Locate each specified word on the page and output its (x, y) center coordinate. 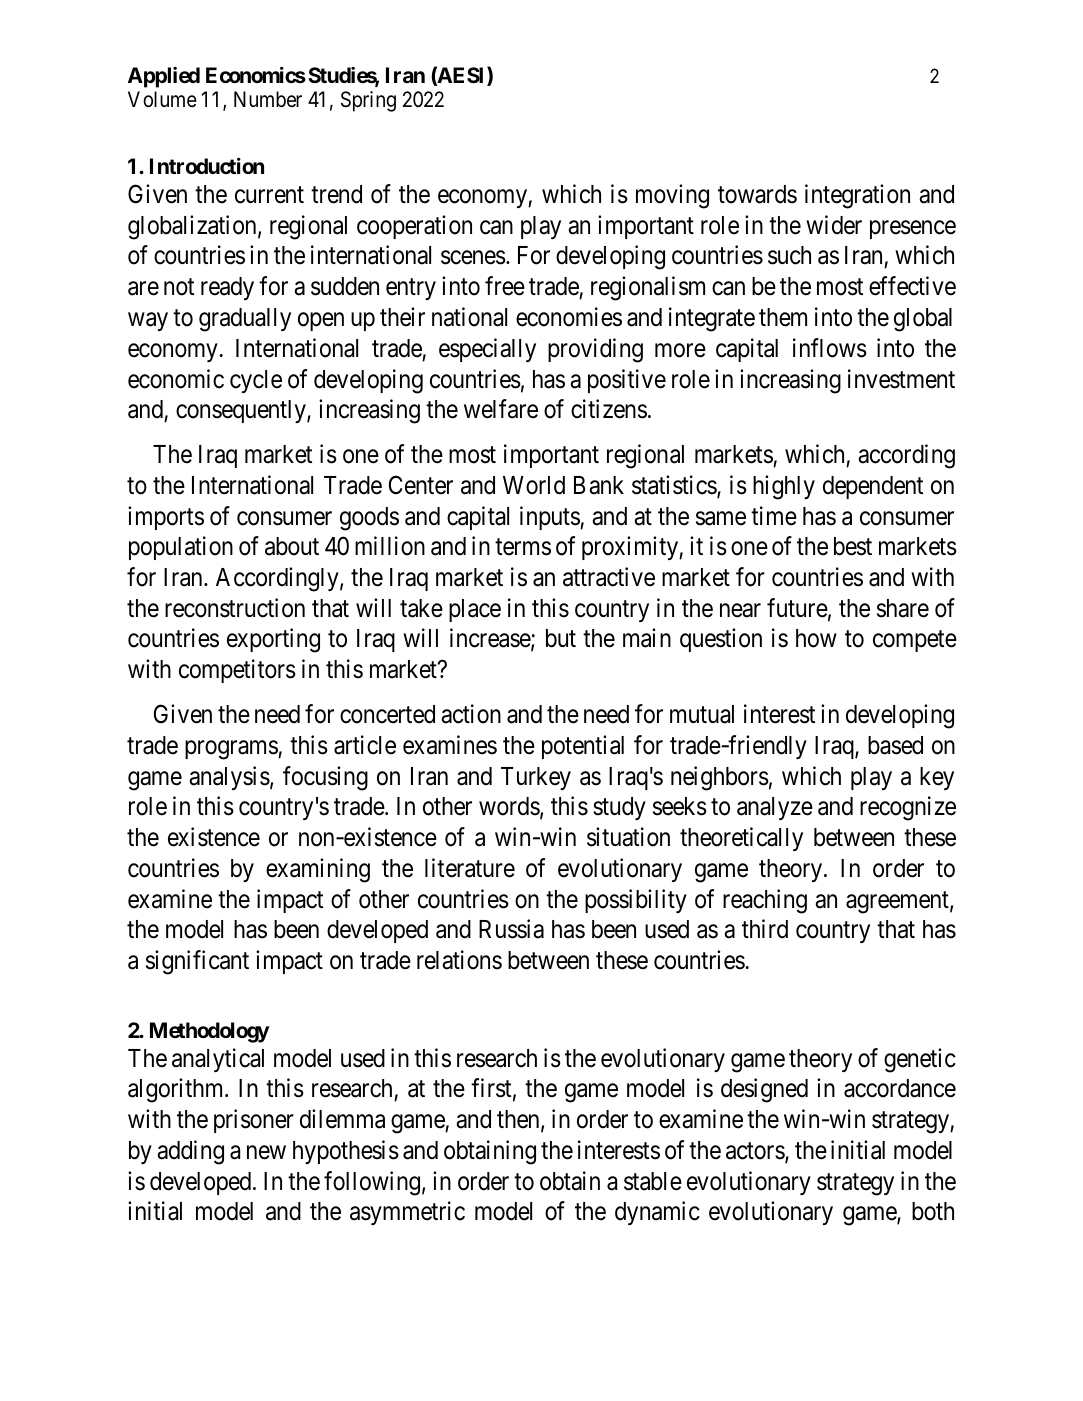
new (266, 1153)
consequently (242, 411)
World (534, 485)
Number (268, 99)
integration (857, 196)
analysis (229, 778)
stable (653, 1181)
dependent (873, 487)
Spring (368, 101)
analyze (775, 808)
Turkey (536, 778)
